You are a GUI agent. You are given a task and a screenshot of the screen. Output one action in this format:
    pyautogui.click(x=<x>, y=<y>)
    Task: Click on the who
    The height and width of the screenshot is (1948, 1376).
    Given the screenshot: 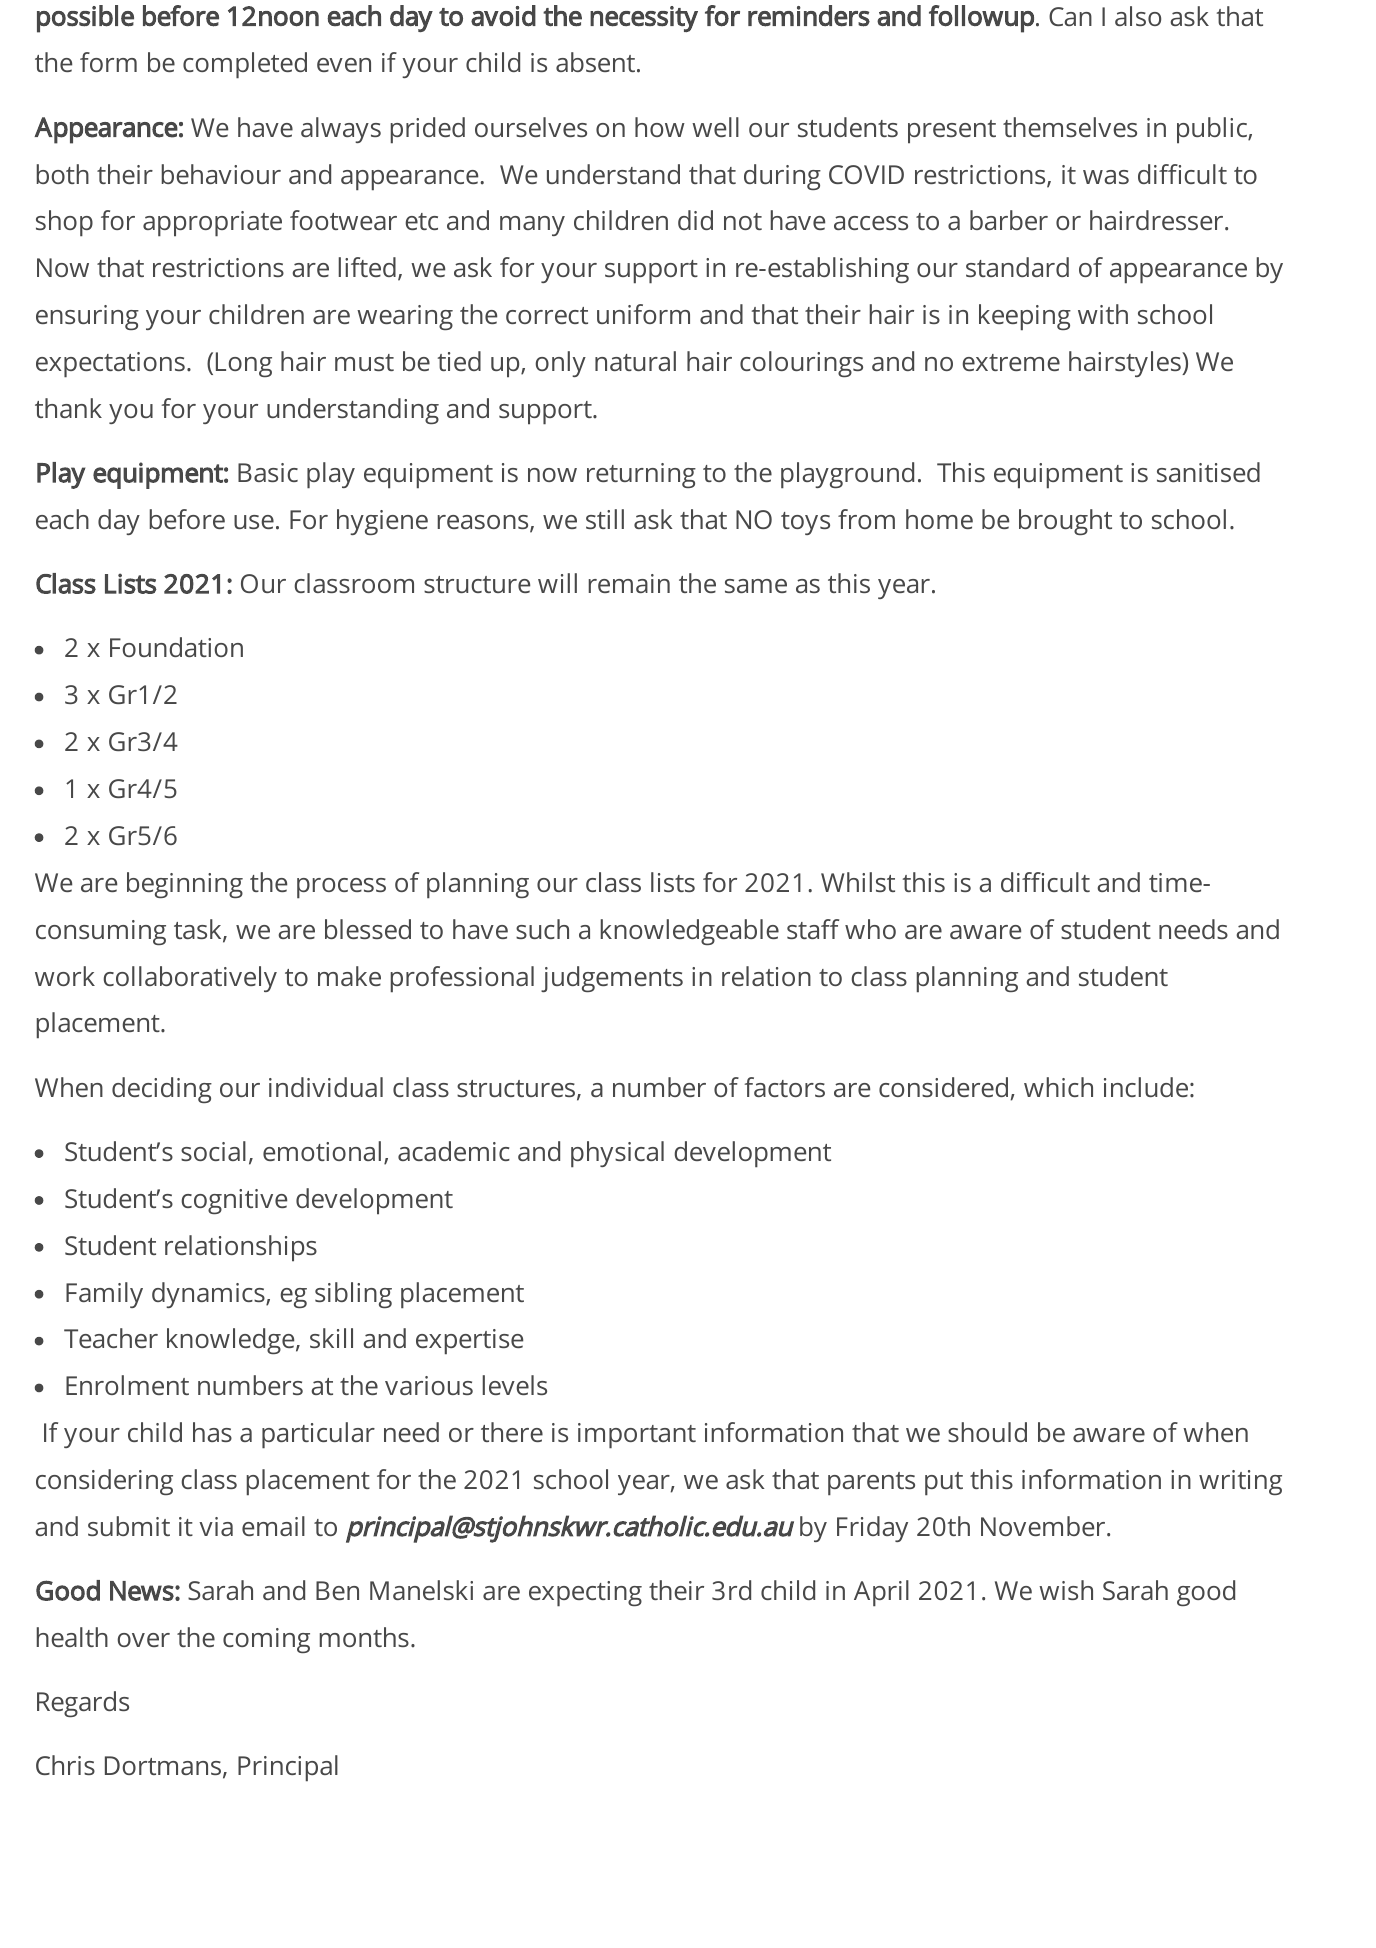 What is the action you would take?
    pyautogui.click(x=870, y=929)
